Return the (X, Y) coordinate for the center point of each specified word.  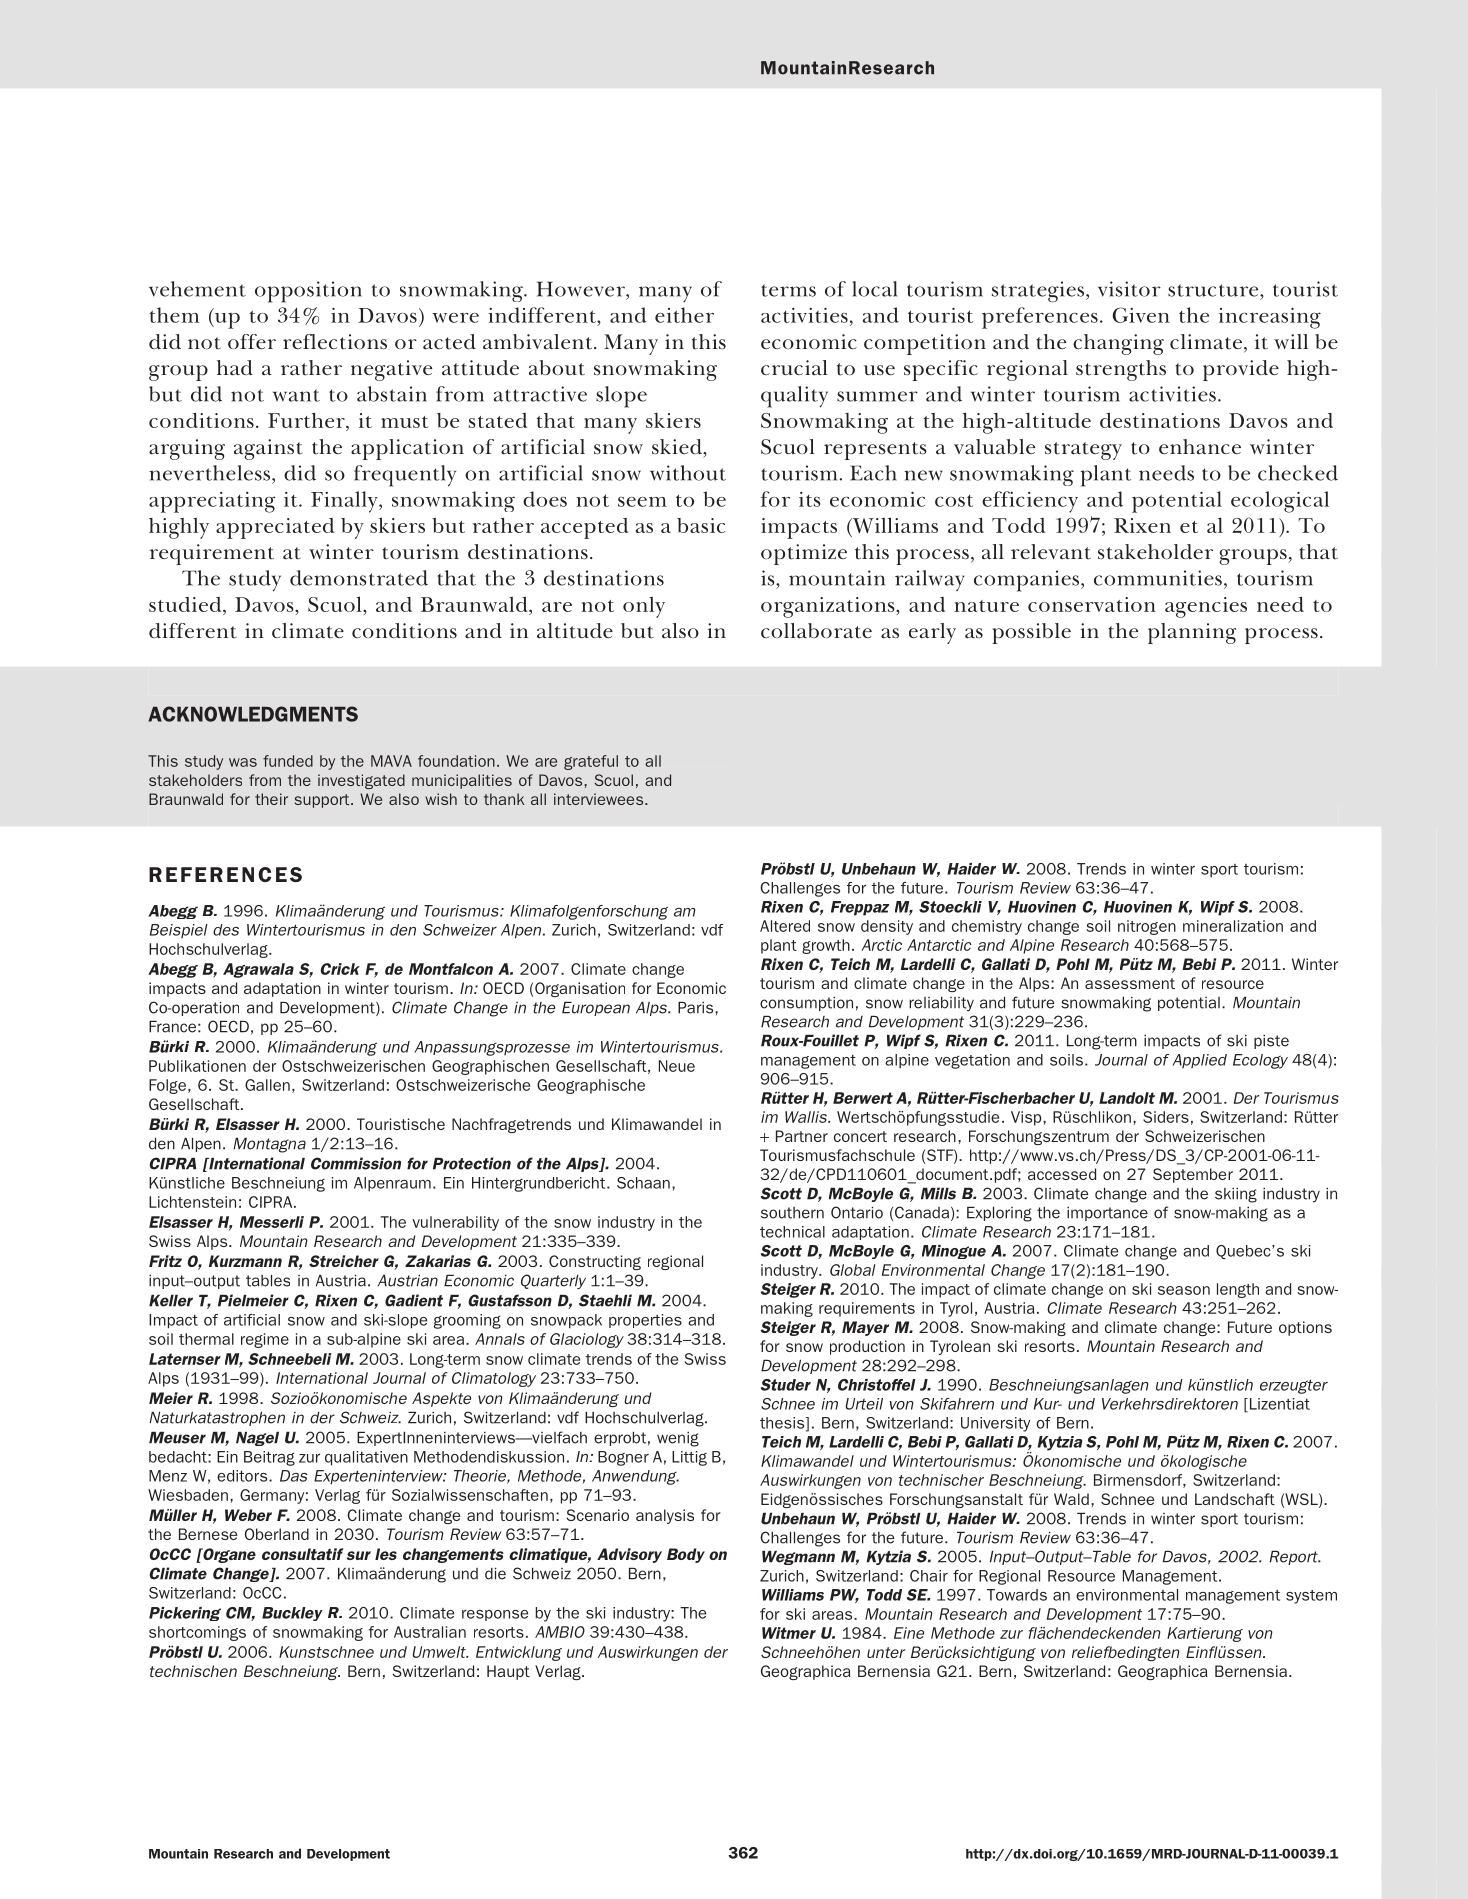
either (684, 315)
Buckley (292, 1614)
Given (1141, 315)
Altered (785, 926)
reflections (335, 342)
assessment (1130, 983)
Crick (340, 969)
